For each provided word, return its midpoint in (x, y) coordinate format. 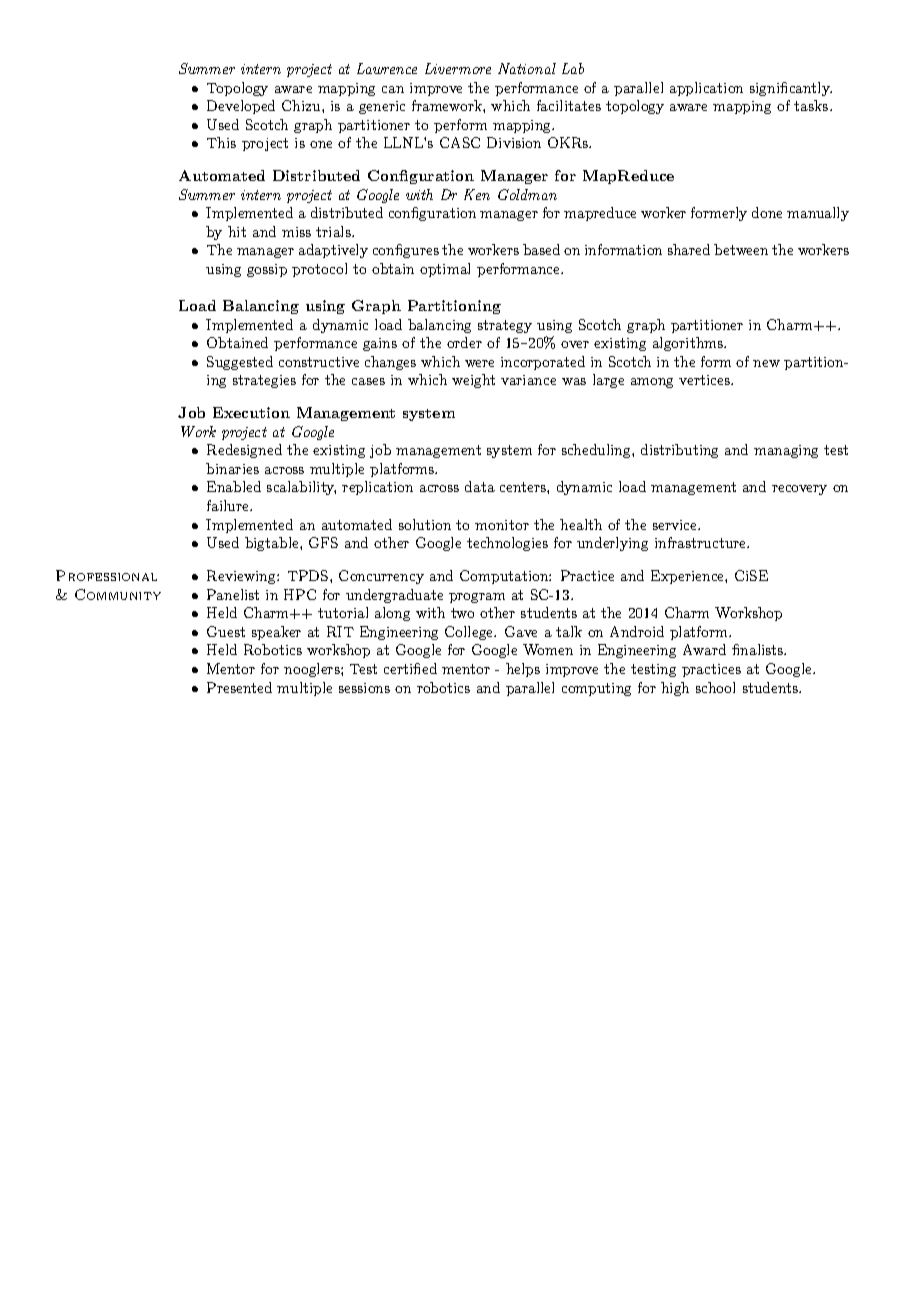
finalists (758, 649)
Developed (241, 107)
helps (523, 670)
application (706, 89)
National (527, 68)
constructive (319, 362)
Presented (239, 687)
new (766, 363)
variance (528, 380)
